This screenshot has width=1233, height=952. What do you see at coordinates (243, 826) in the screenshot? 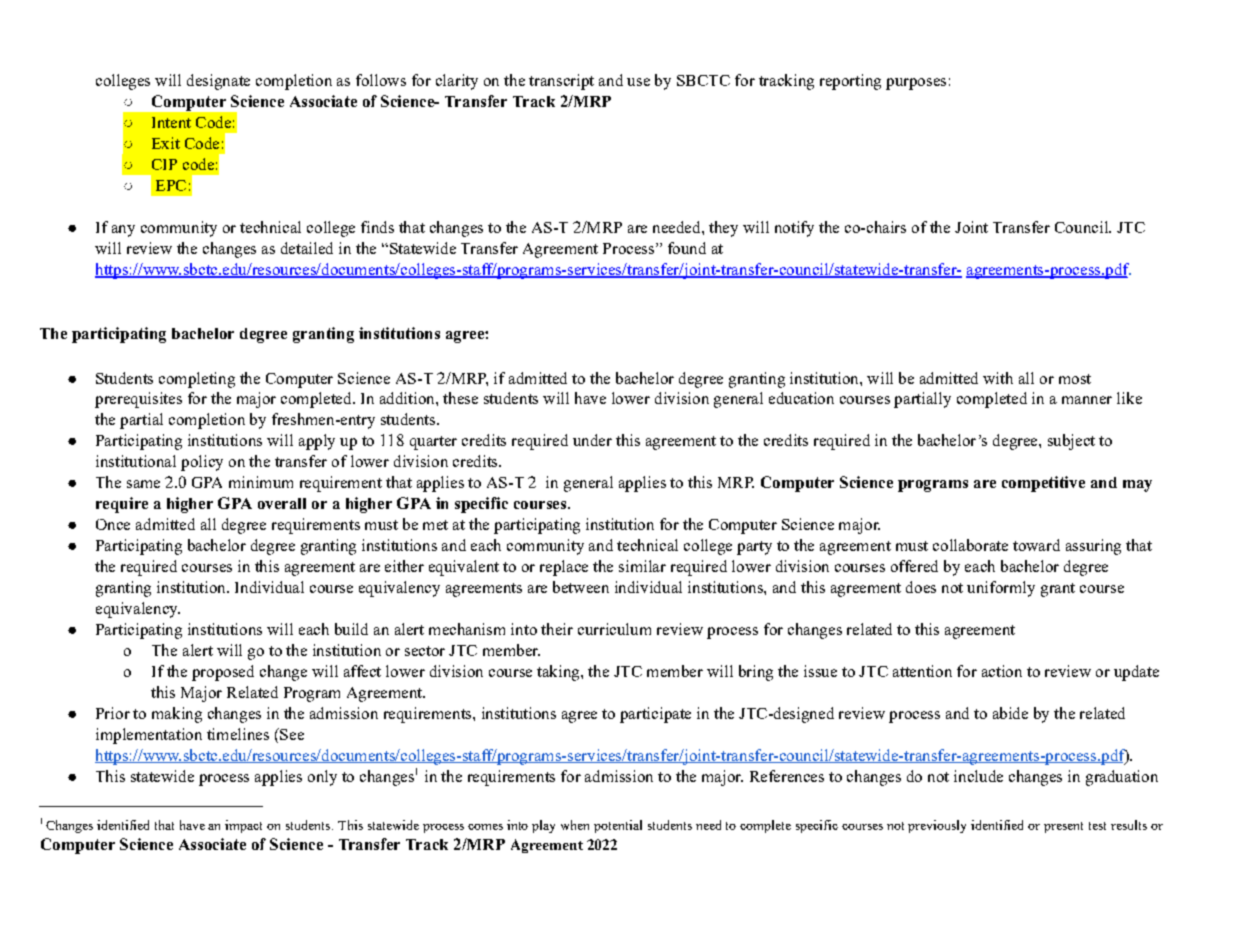
I see `impact` at bounding box center [243, 826].
